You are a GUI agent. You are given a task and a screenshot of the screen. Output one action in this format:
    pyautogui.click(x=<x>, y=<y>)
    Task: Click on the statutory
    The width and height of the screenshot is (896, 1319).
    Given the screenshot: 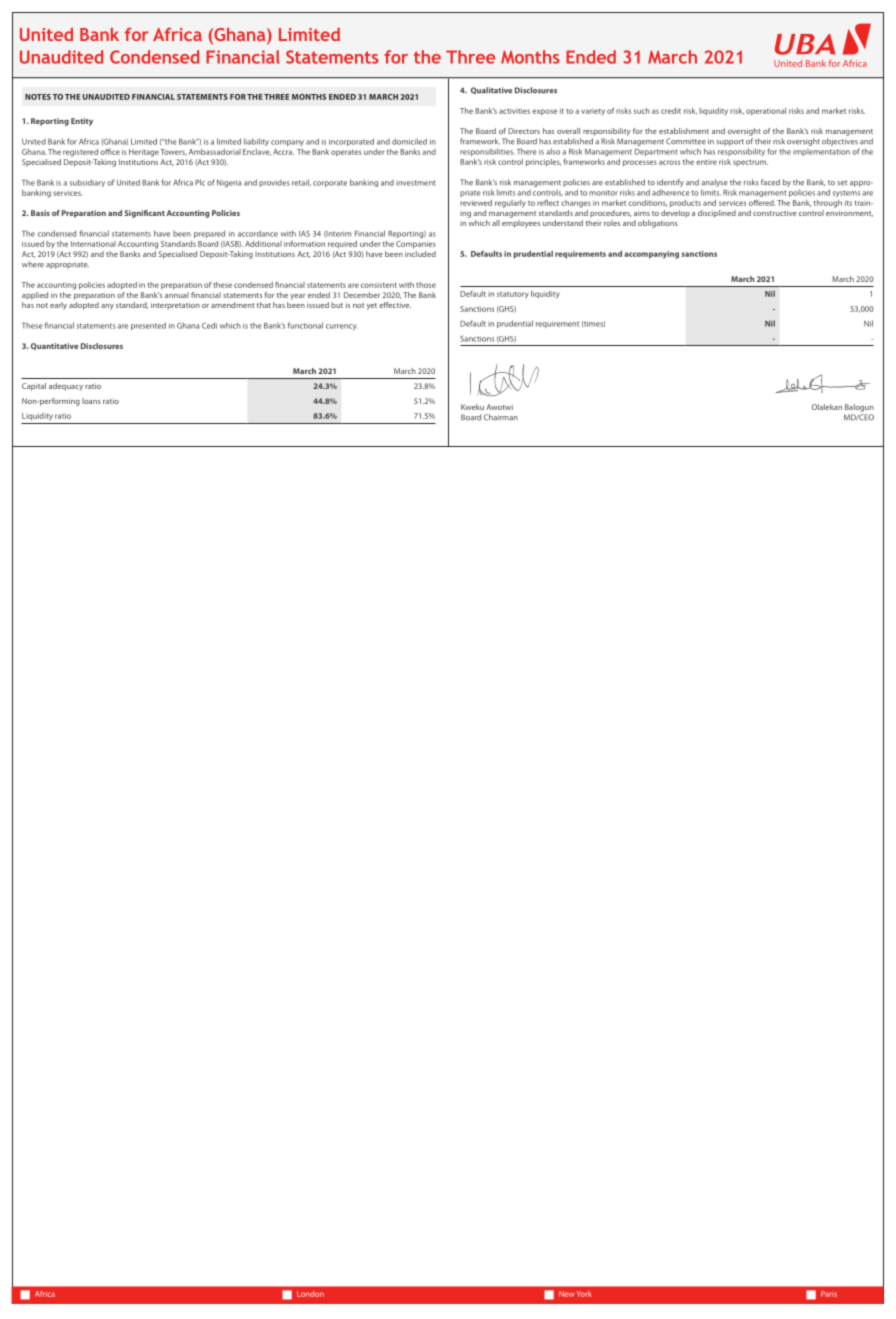 What is the action you would take?
    pyautogui.click(x=513, y=295)
